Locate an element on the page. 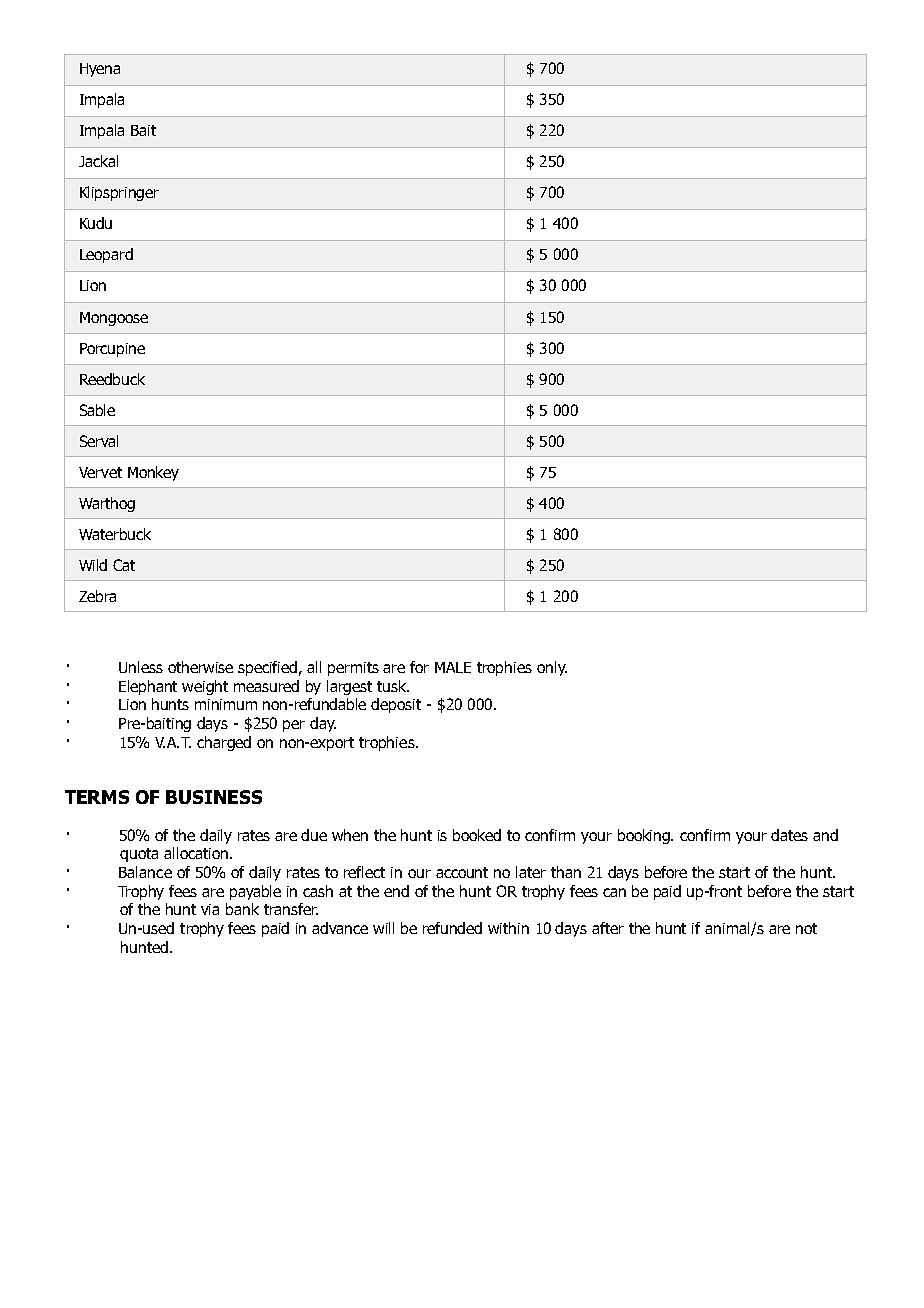 This image has width=924, height=1308. Vervet is located at coordinates (100, 472).
